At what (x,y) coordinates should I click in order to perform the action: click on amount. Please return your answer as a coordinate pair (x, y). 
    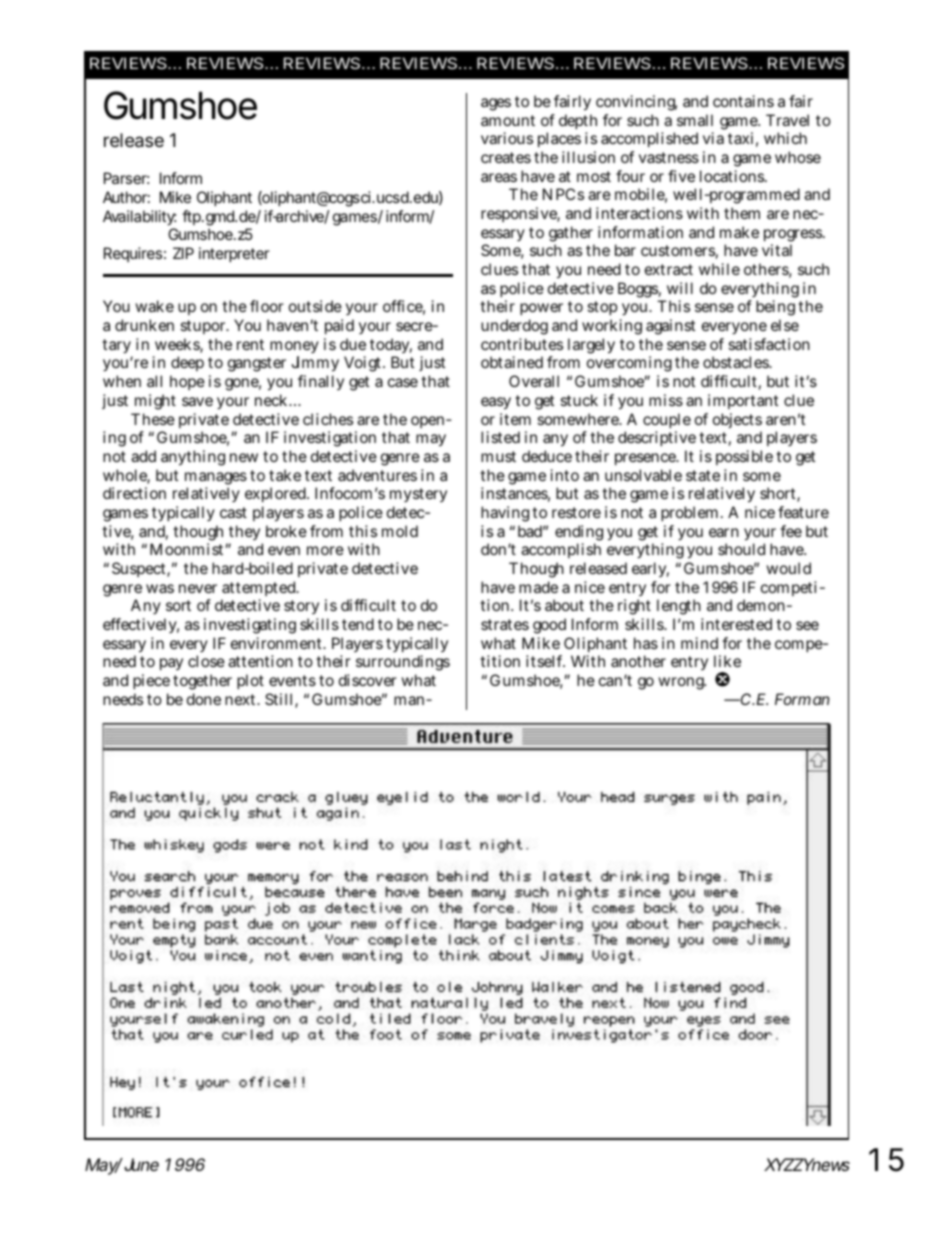
    Looking at the image, I should click on (508, 120).
